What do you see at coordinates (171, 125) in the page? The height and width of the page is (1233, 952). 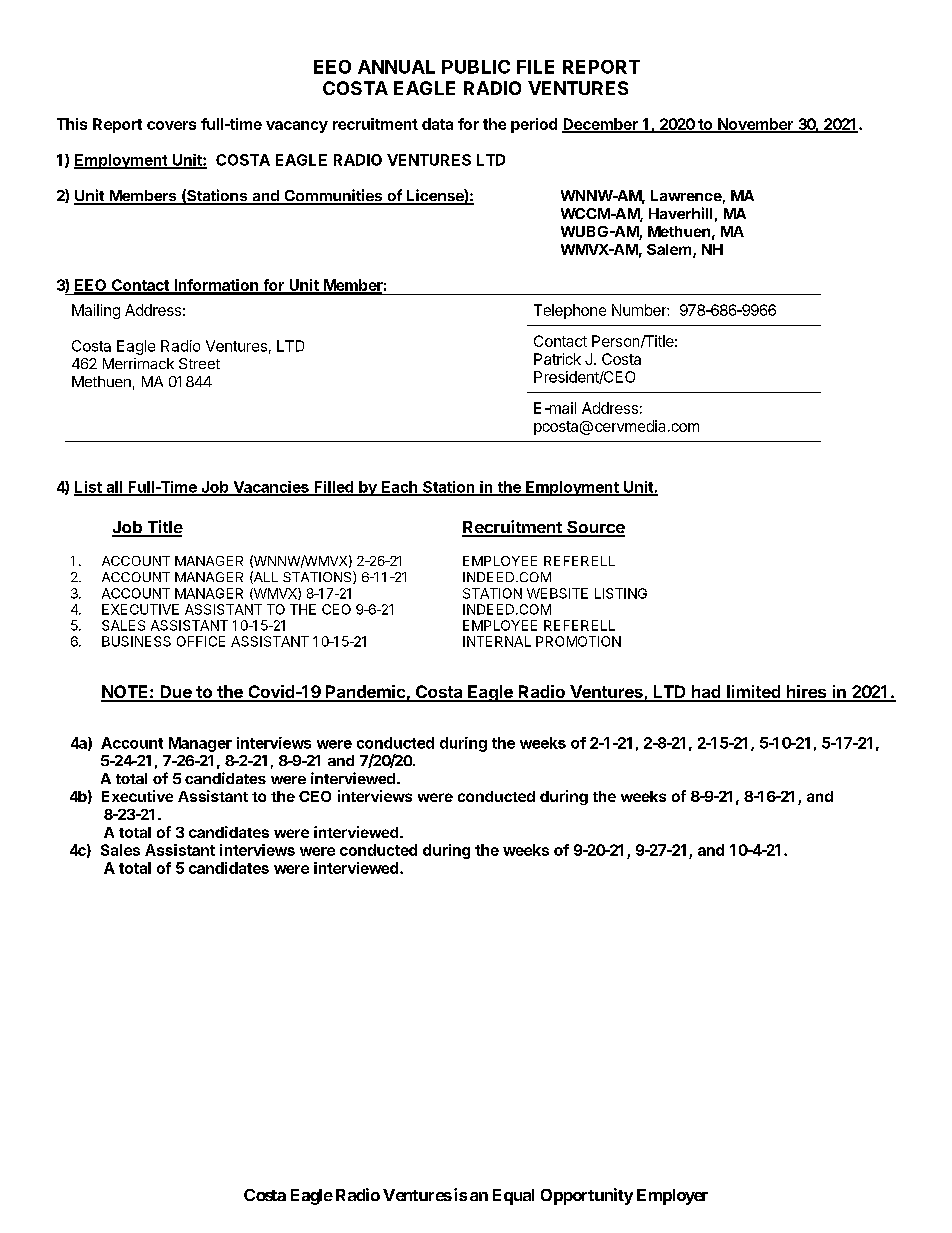 I see `covers` at bounding box center [171, 125].
